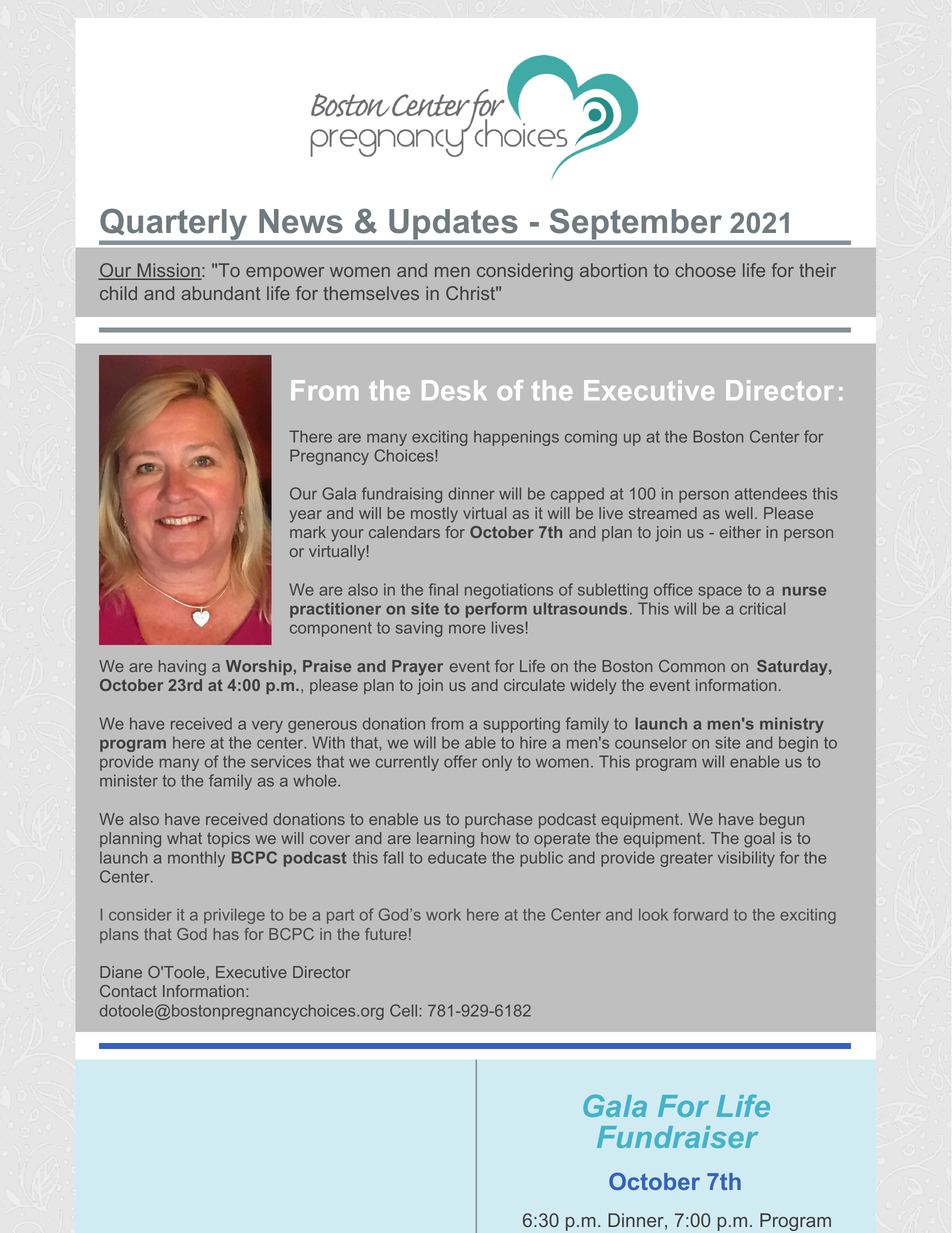  I want to click on Contact, so click(128, 991).
